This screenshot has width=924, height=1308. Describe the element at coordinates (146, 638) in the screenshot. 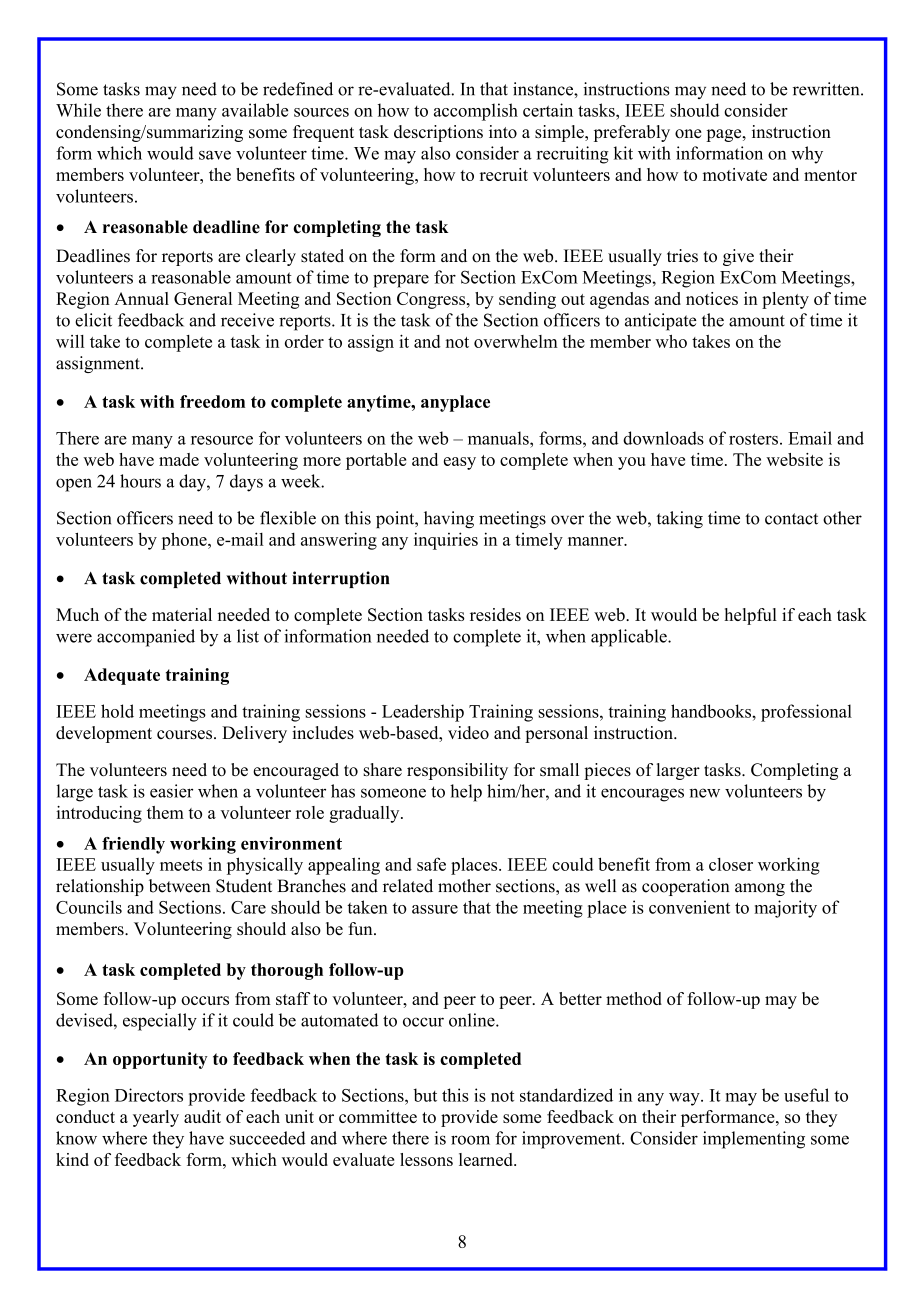

I see `accompanied` at that location.
